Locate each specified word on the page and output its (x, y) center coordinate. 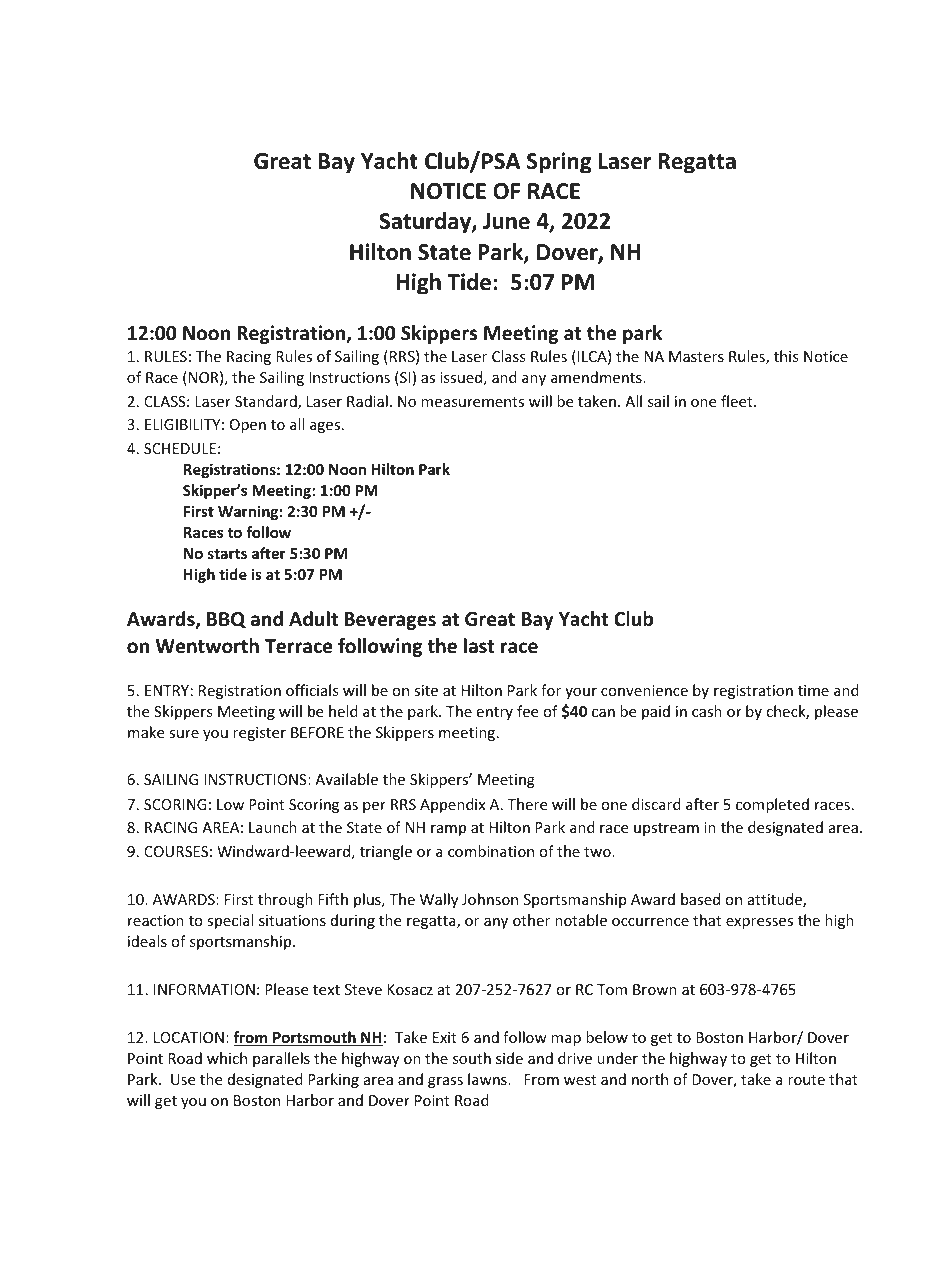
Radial (367, 401)
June (506, 221)
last (479, 646)
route (806, 1080)
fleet (738, 401)
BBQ (226, 620)
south (472, 1058)
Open (248, 426)
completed (772, 805)
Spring (559, 163)
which (227, 1058)
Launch (273, 827)
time (813, 690)
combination (491, 851)
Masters (696, 356)
